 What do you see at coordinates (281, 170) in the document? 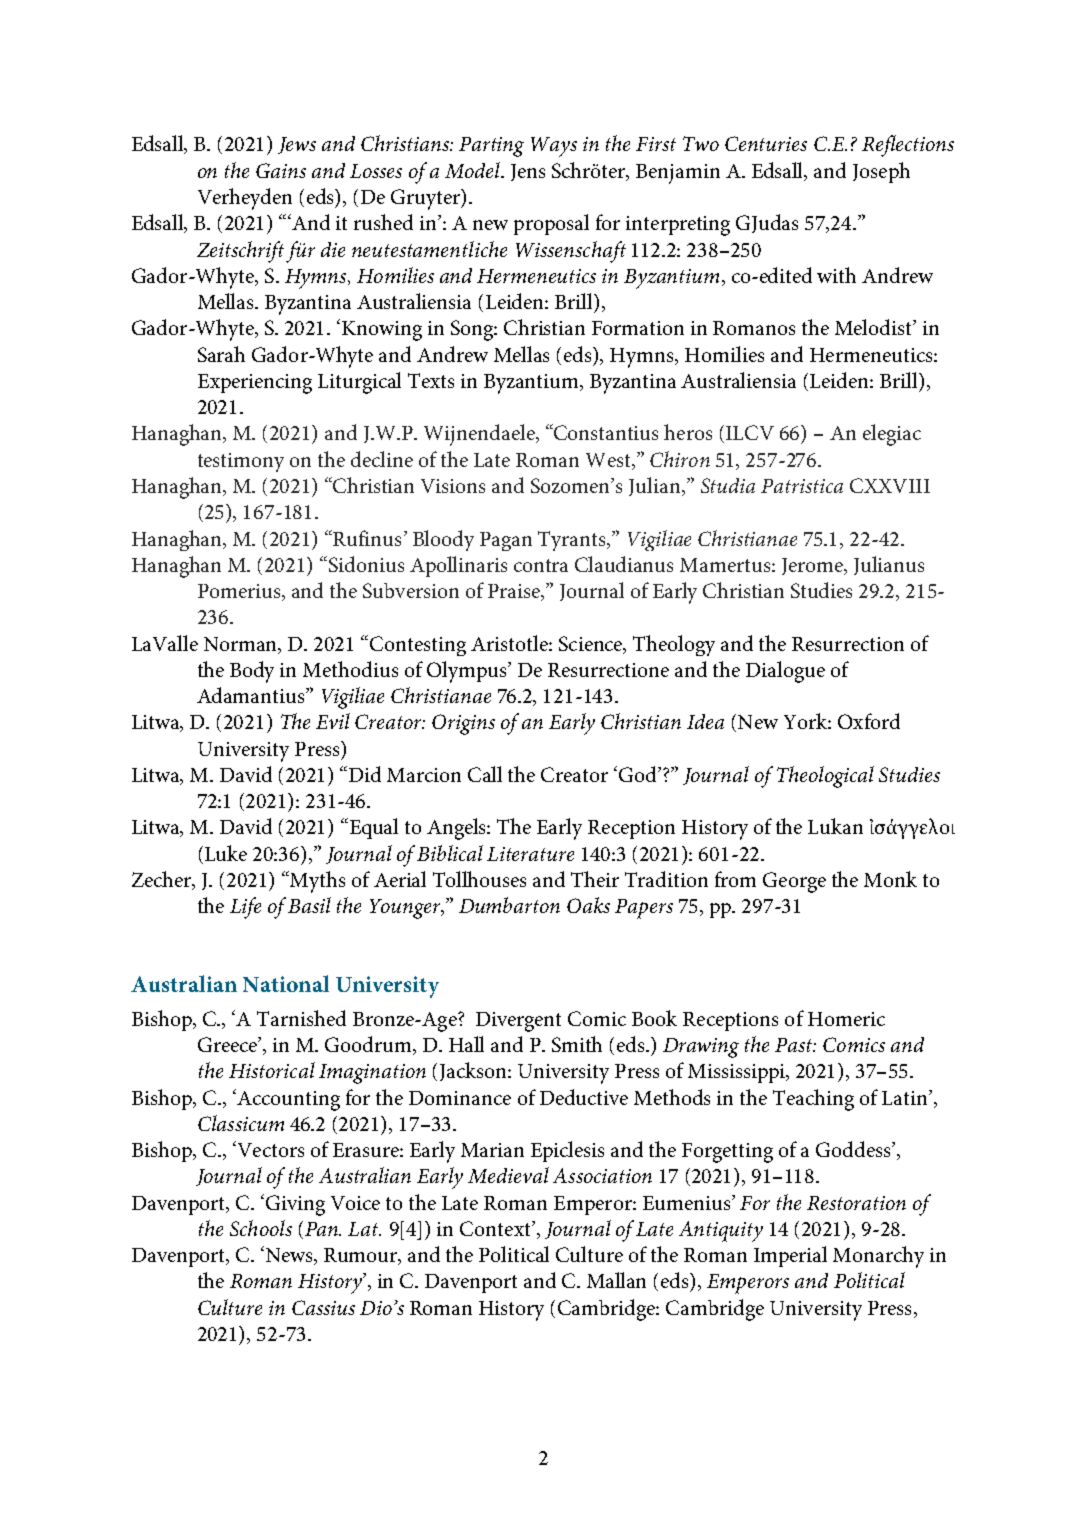
I see `Gains` at bounding box center [281, 170].
